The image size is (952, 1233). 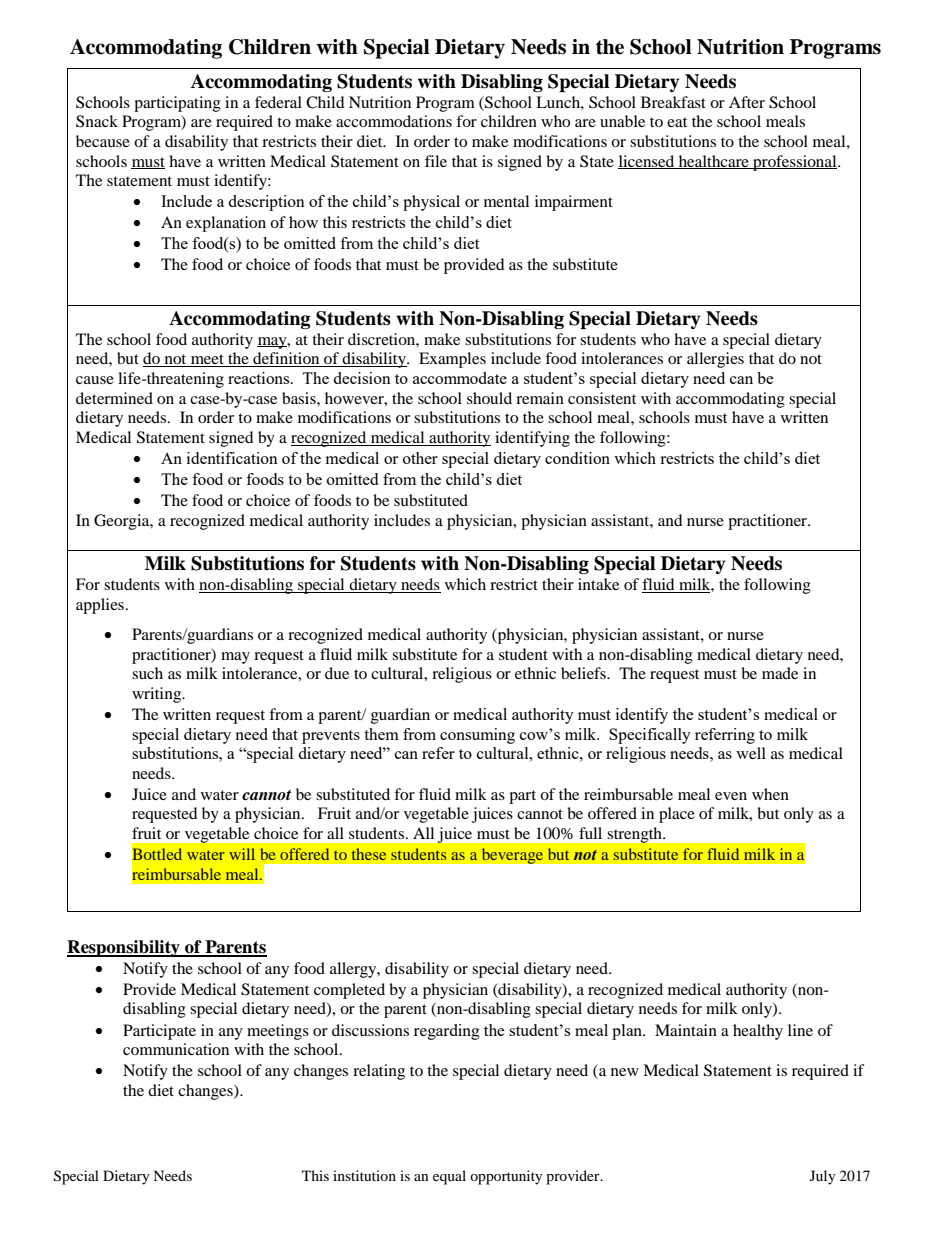 I want to click on Snack, so click(x=97, y=121).
